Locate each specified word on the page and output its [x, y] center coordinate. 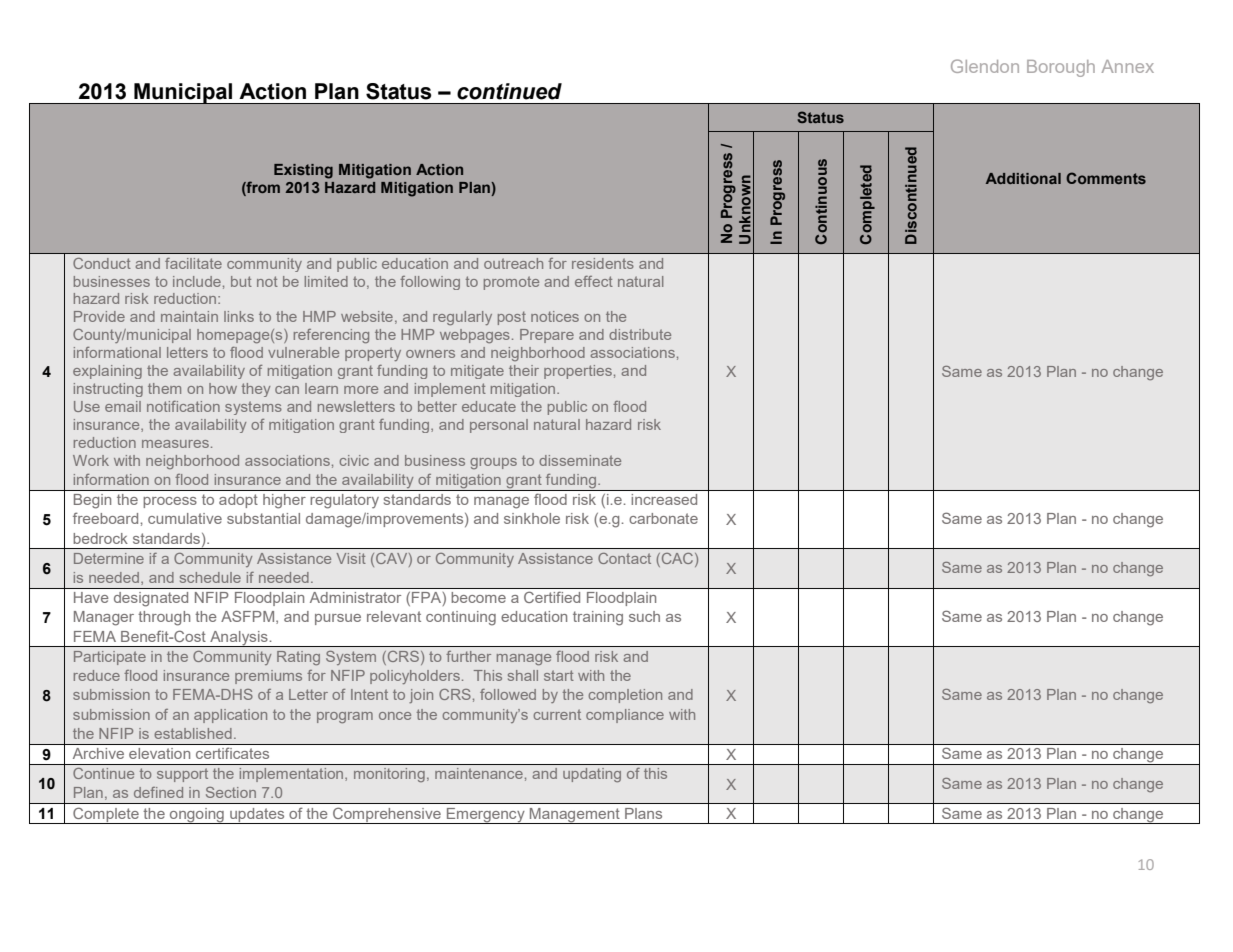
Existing [303, 171]
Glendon [985, 66]
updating [592, 775]
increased [664, 499]
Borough [1061, 68]
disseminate [580, 460]
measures [175, 444]
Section [231, 792]
